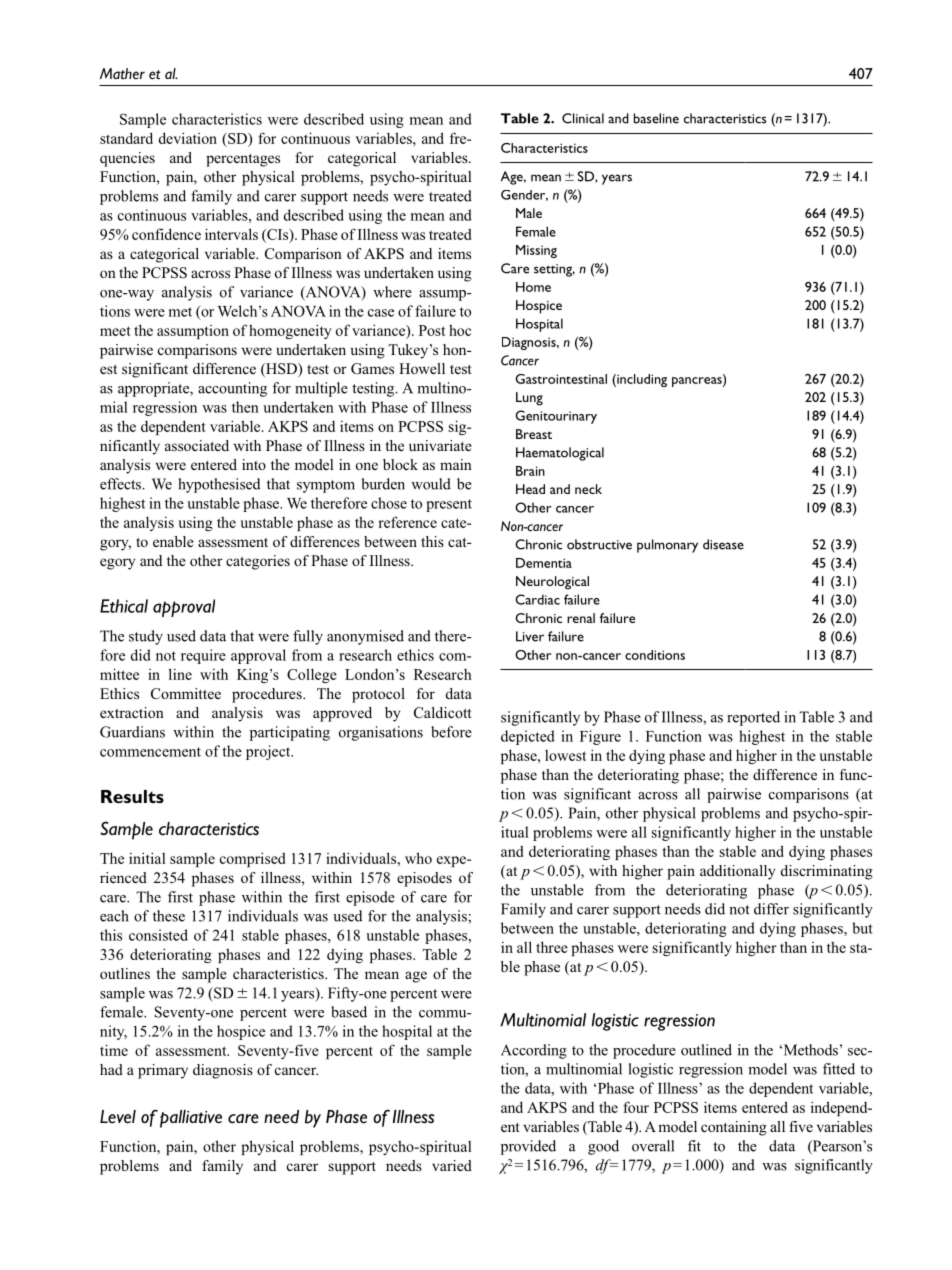 The height and width of the screenshot is (1270, 952). I want to click on main, so click(456, 464).
